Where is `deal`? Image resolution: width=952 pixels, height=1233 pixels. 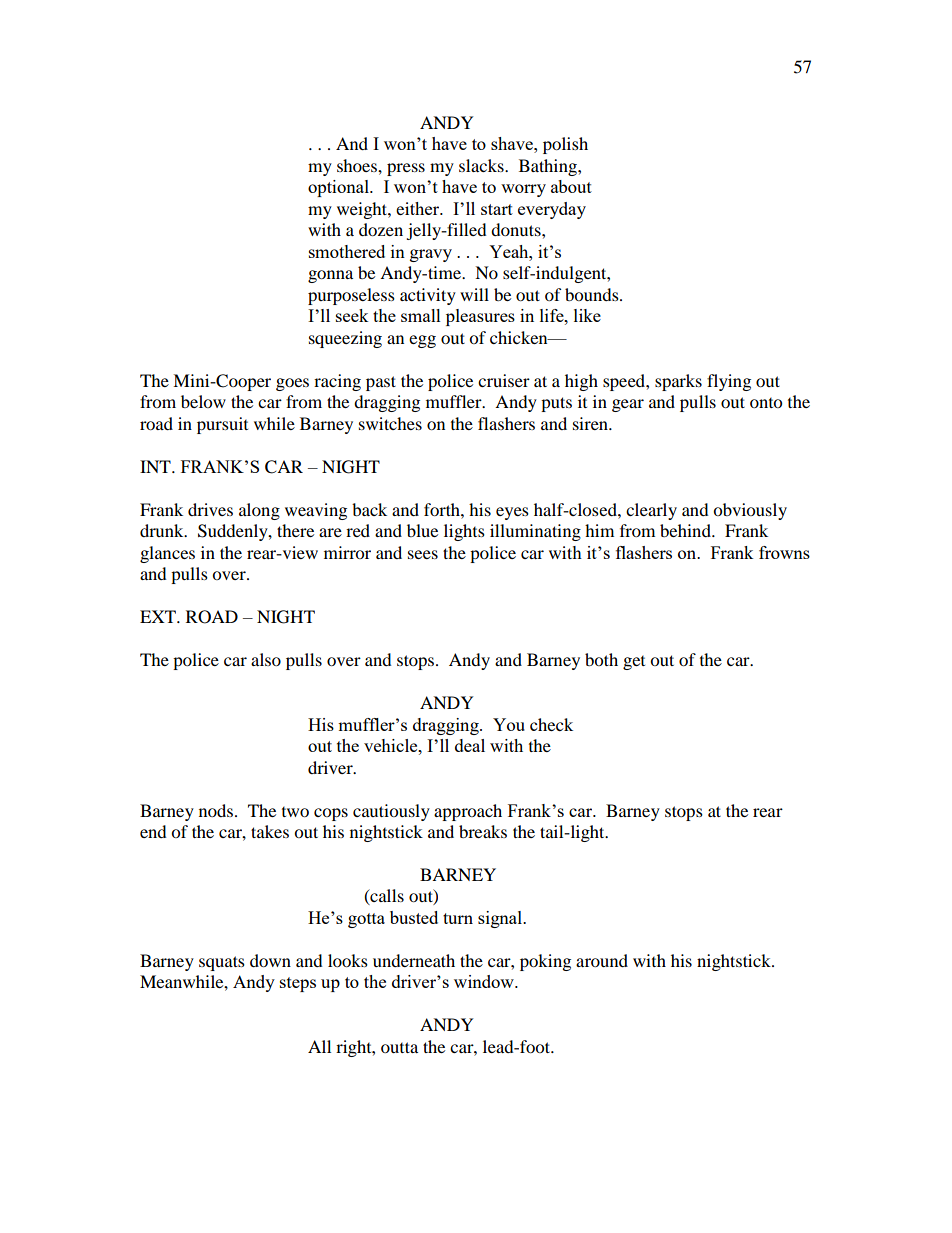 deal is located at coordinates (470, 745).
